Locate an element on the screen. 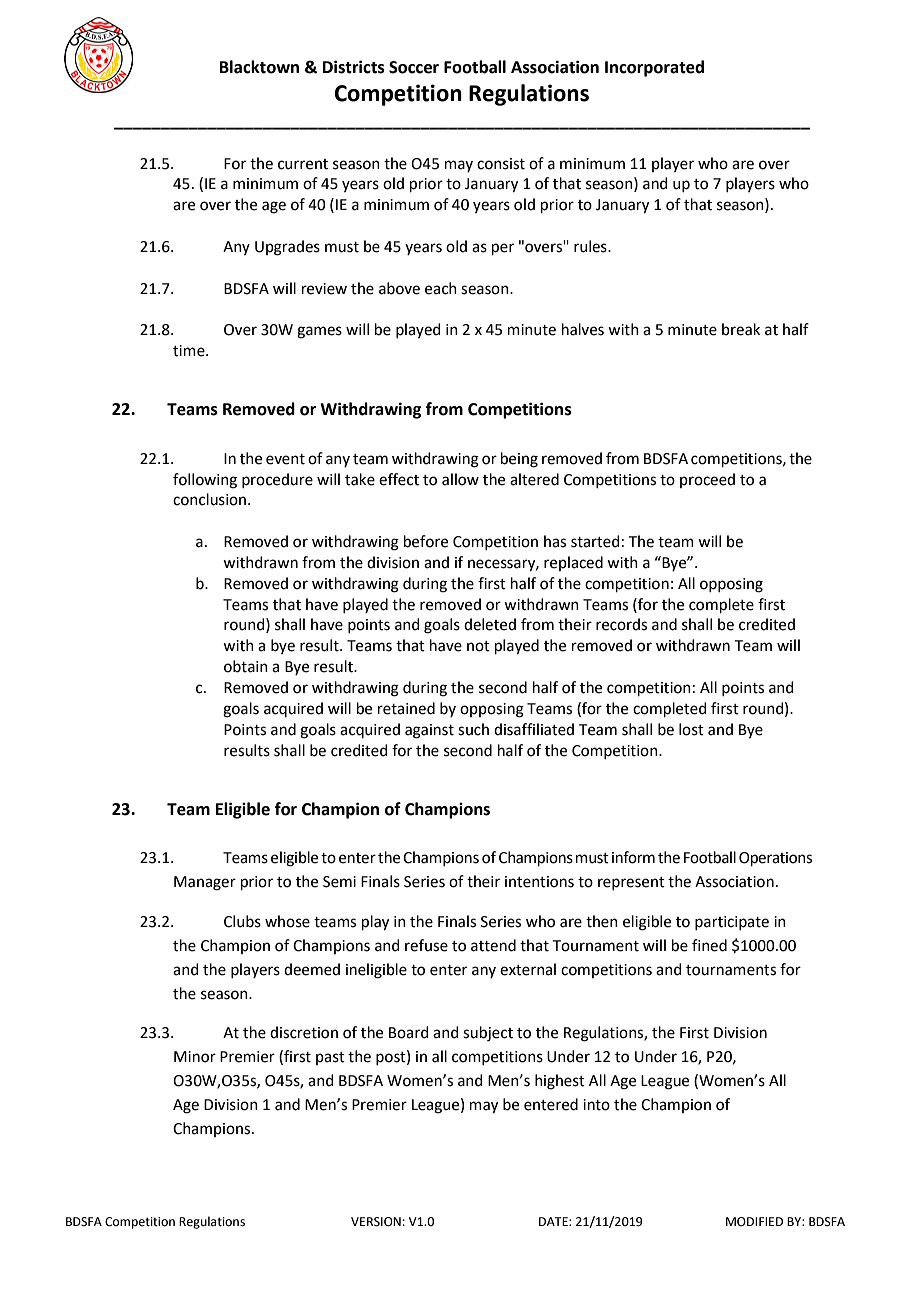 The height and width of the screenshot is (1308, 924). consist is located at coordinates (501, 164).
